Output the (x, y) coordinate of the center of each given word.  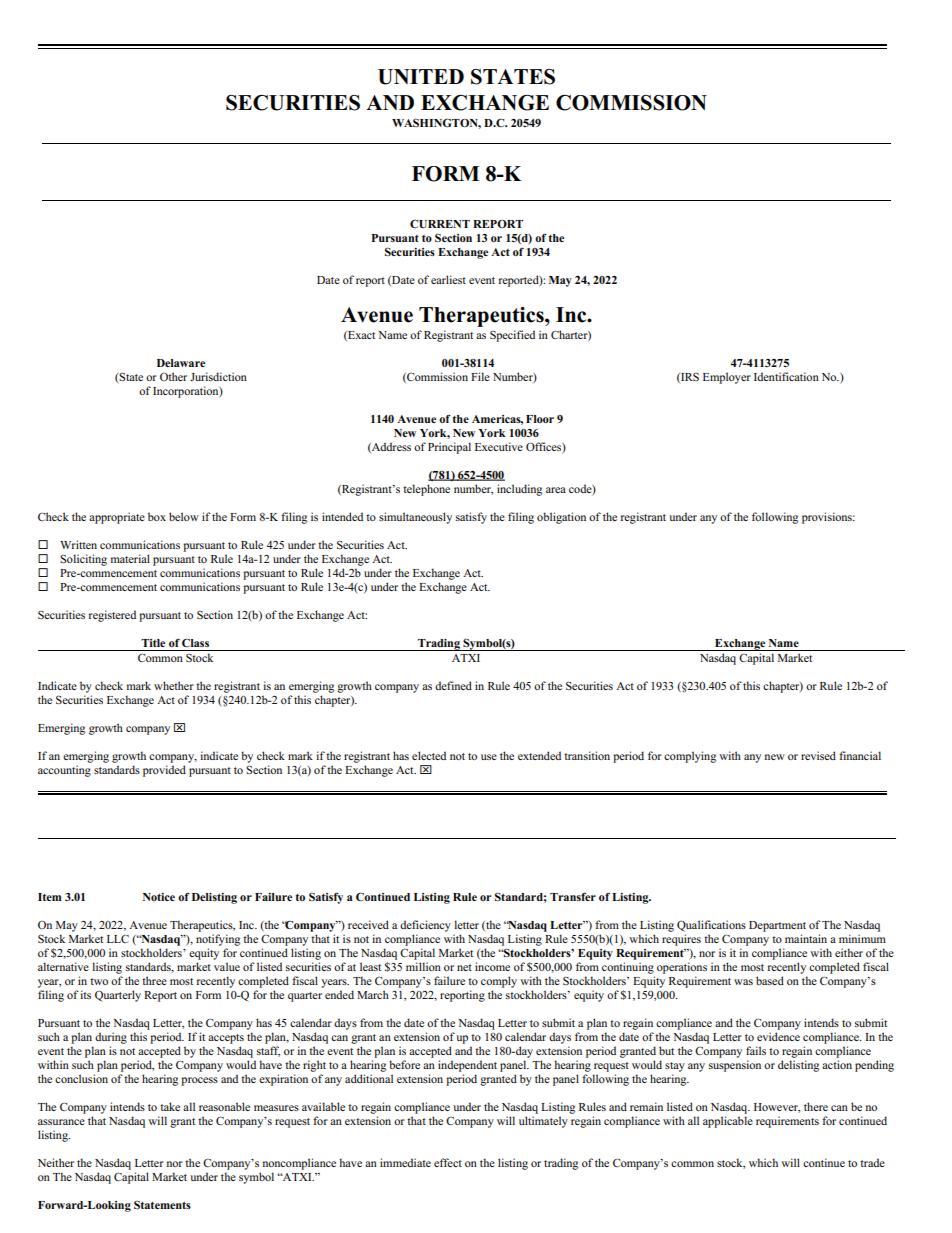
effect (448, 1162)
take (170, 1106)
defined (453, 685)
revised (818, 755)
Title (153, 643)
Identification (786, 376)
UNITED (421, 77)
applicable (728, 1122)
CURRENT (440, 224)
